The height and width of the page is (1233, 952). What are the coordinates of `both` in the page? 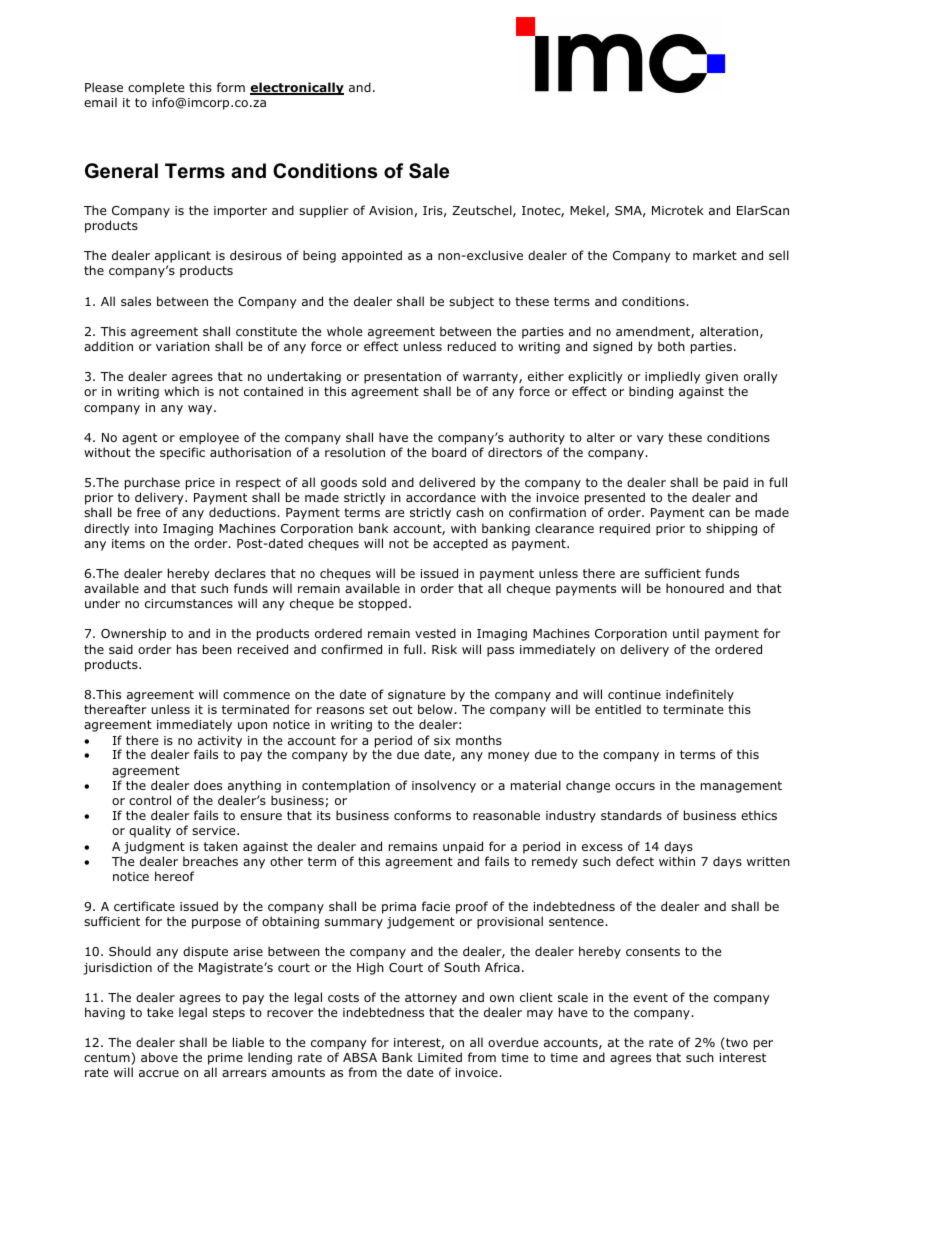 It's located at (671, 346).
